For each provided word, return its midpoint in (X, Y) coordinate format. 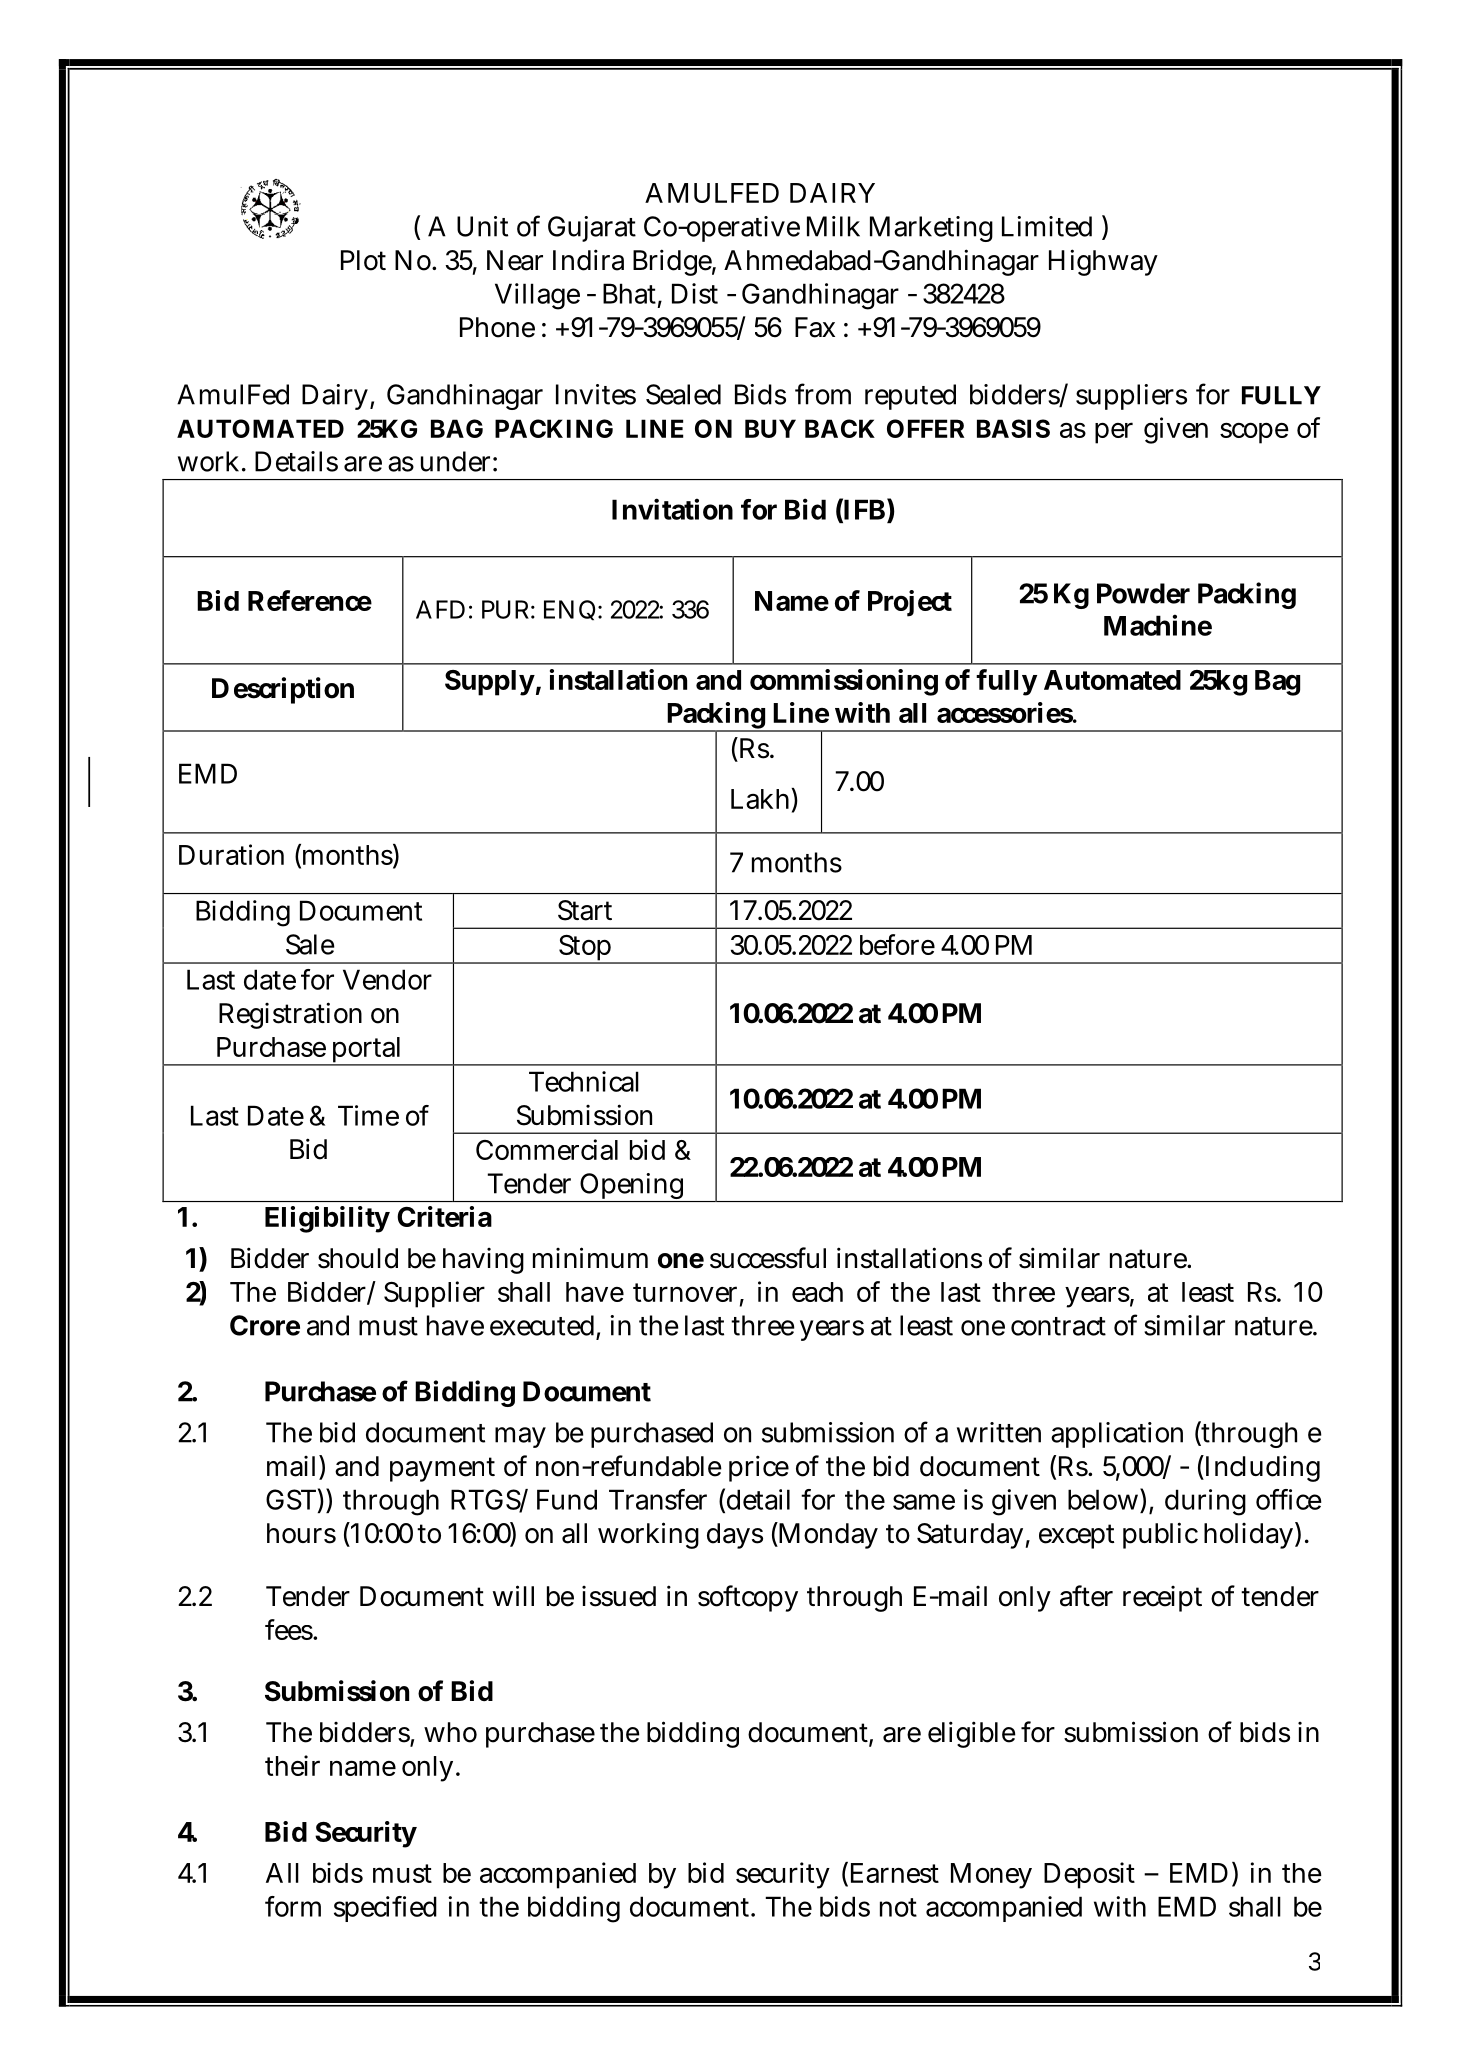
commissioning (844, 682)
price (759, 1468)
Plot (363, 260)
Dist (695, 293)
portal (366, 1051)
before (897, 944)
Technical (584, 1081)
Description (283, 690)
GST (291, 1499)
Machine (1158, 625)
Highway (1103, 262)
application (1117, 1435)
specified (385, 1909)
